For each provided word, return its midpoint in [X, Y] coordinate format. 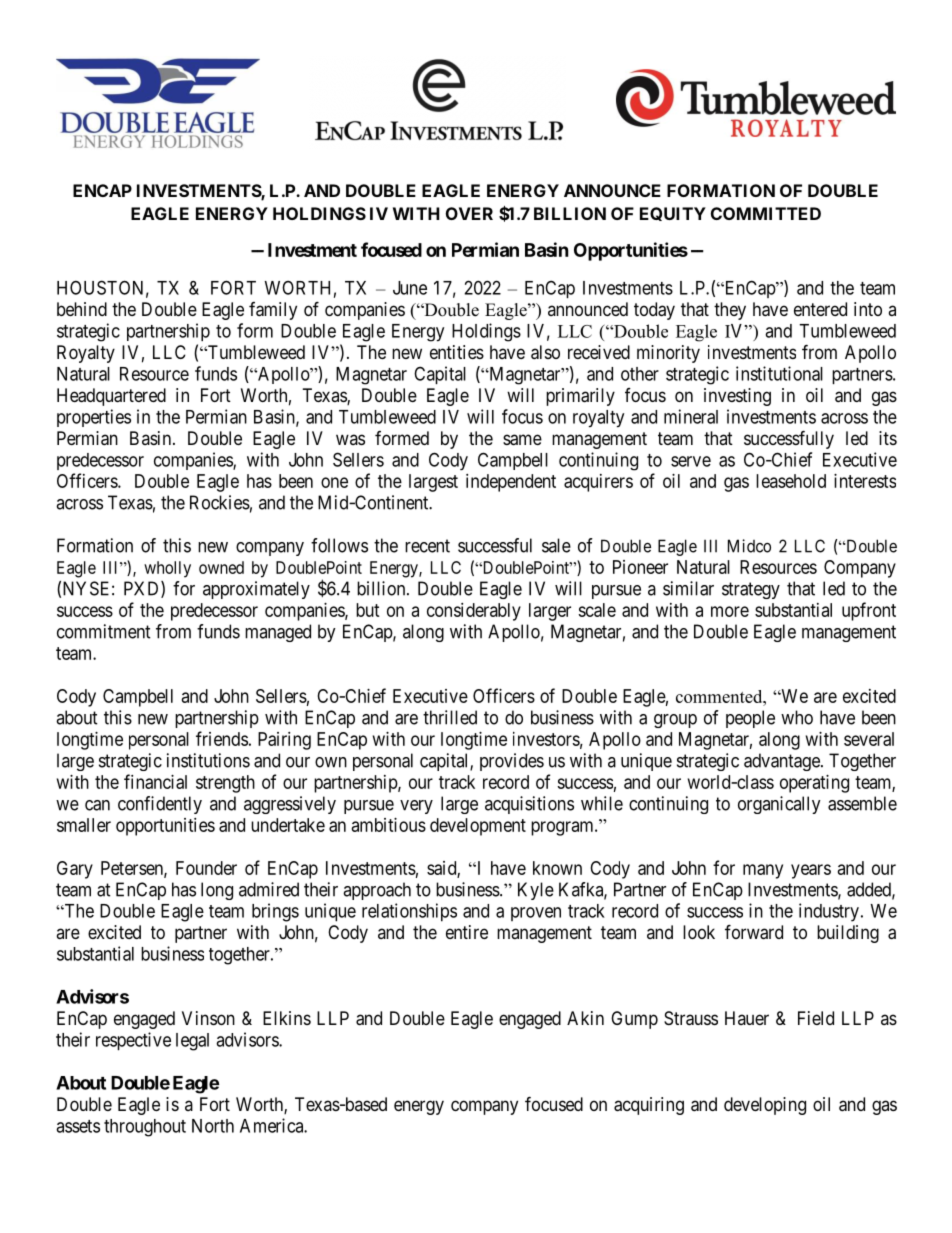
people [750, 719]
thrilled [450, 717]
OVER [469, 213]
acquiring [649, 1106]
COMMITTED [766, 213]
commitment [104, 631]
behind [82, 309]
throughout [145, 1128]
